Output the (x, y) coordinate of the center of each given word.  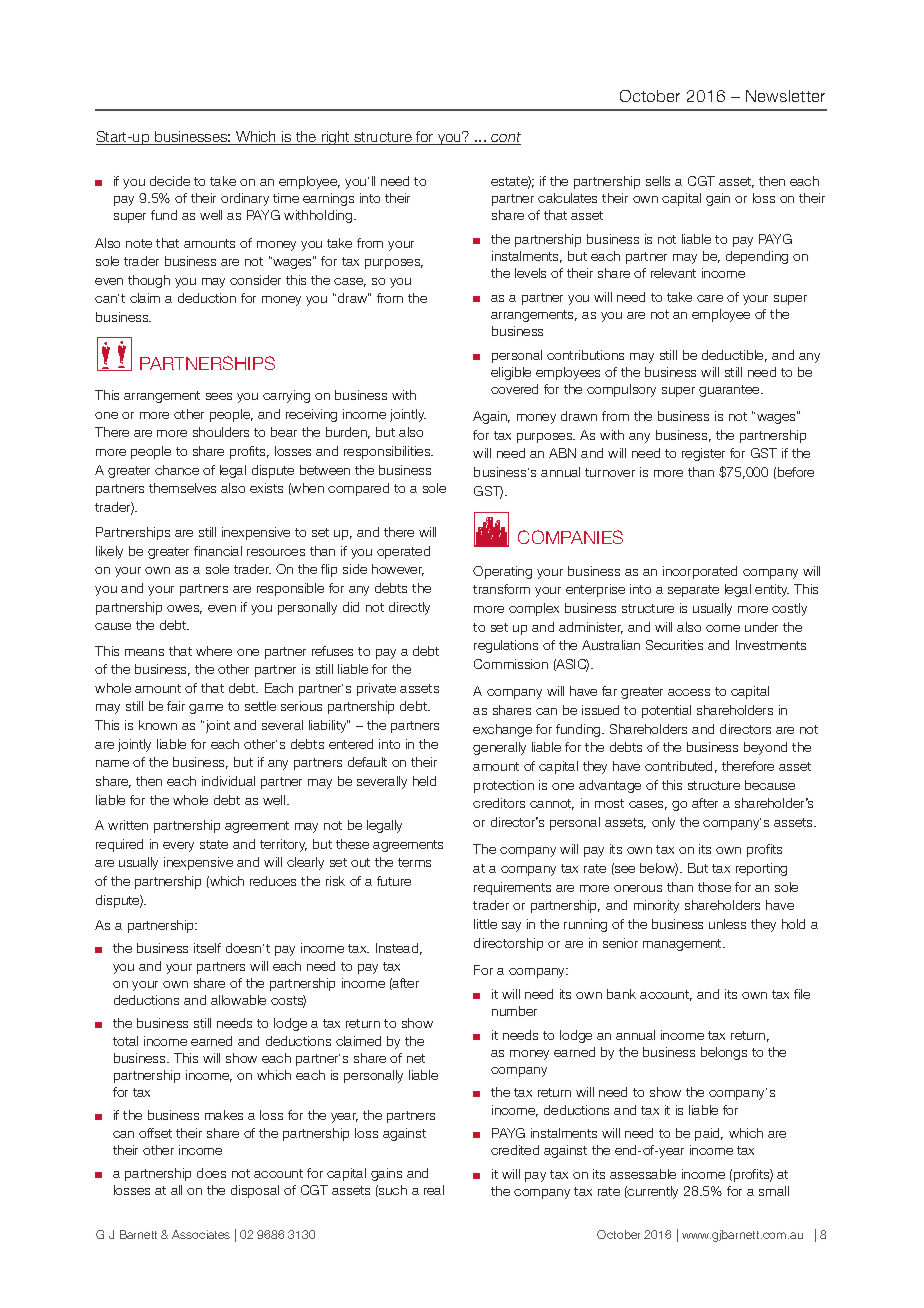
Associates (201, 1234)
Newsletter (785, 96)
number (514, 1011)
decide (170, 181)
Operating (502, 572)
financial (218, 551)
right (336, 138)
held (424, 781)
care (710, 298)
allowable (238, 1000)
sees (219, 396)
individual (228, 781)
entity (772, 590)
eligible (511, 373)
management (683, 945)
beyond (765, 748)
